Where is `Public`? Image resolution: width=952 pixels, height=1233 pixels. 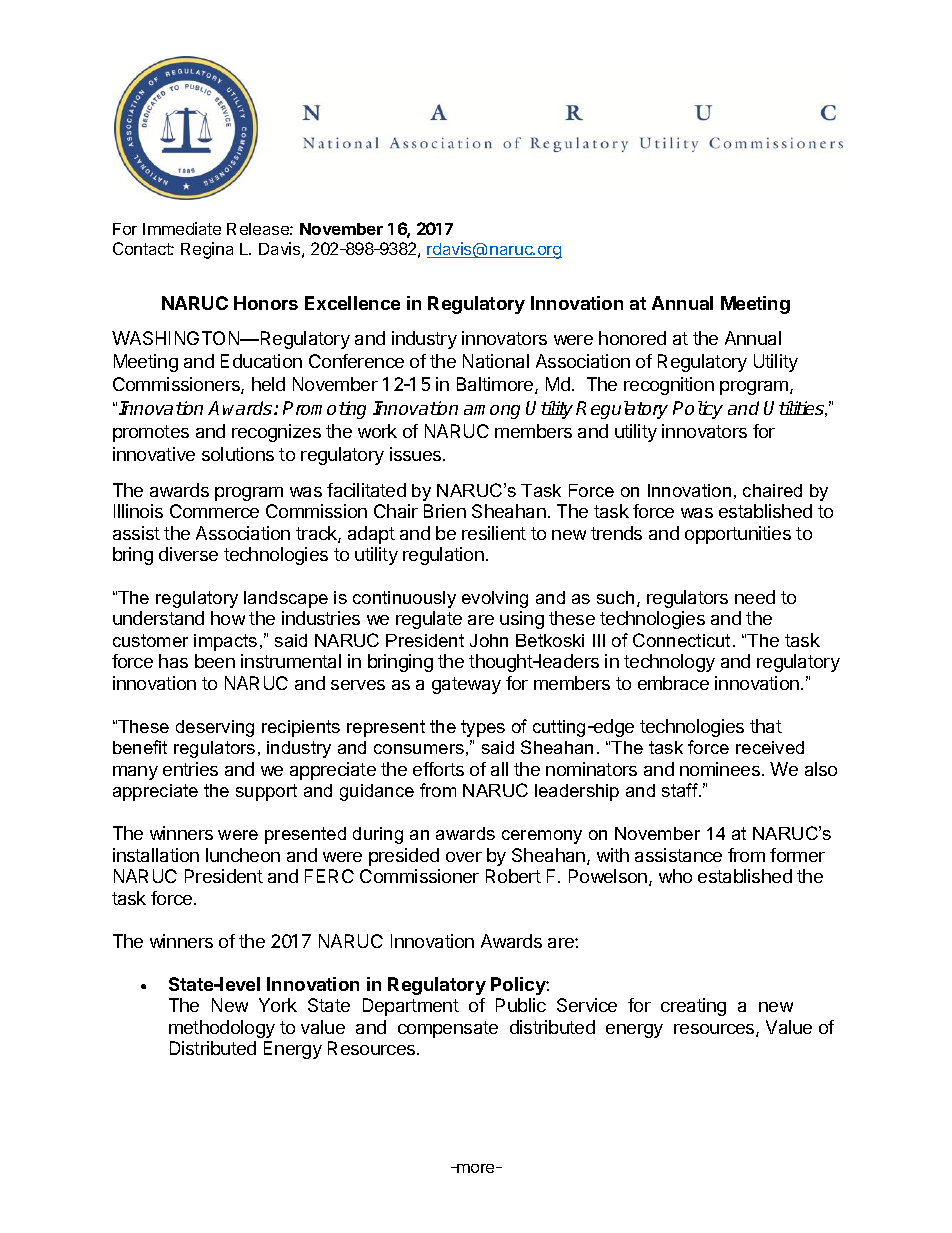 Public is located at coordinates (521, 1005).
